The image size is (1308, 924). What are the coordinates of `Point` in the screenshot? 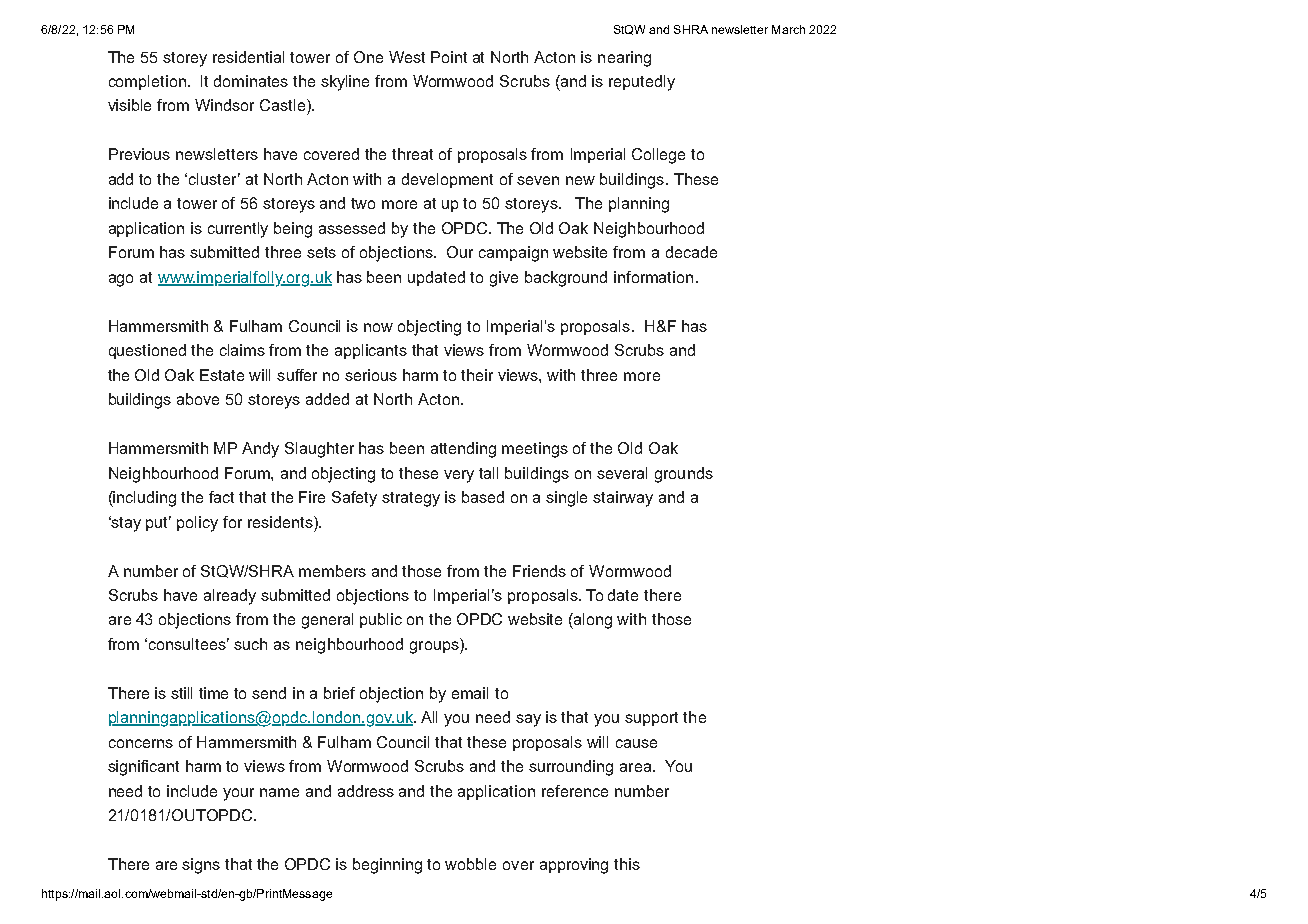 It's located at (449, 57).
